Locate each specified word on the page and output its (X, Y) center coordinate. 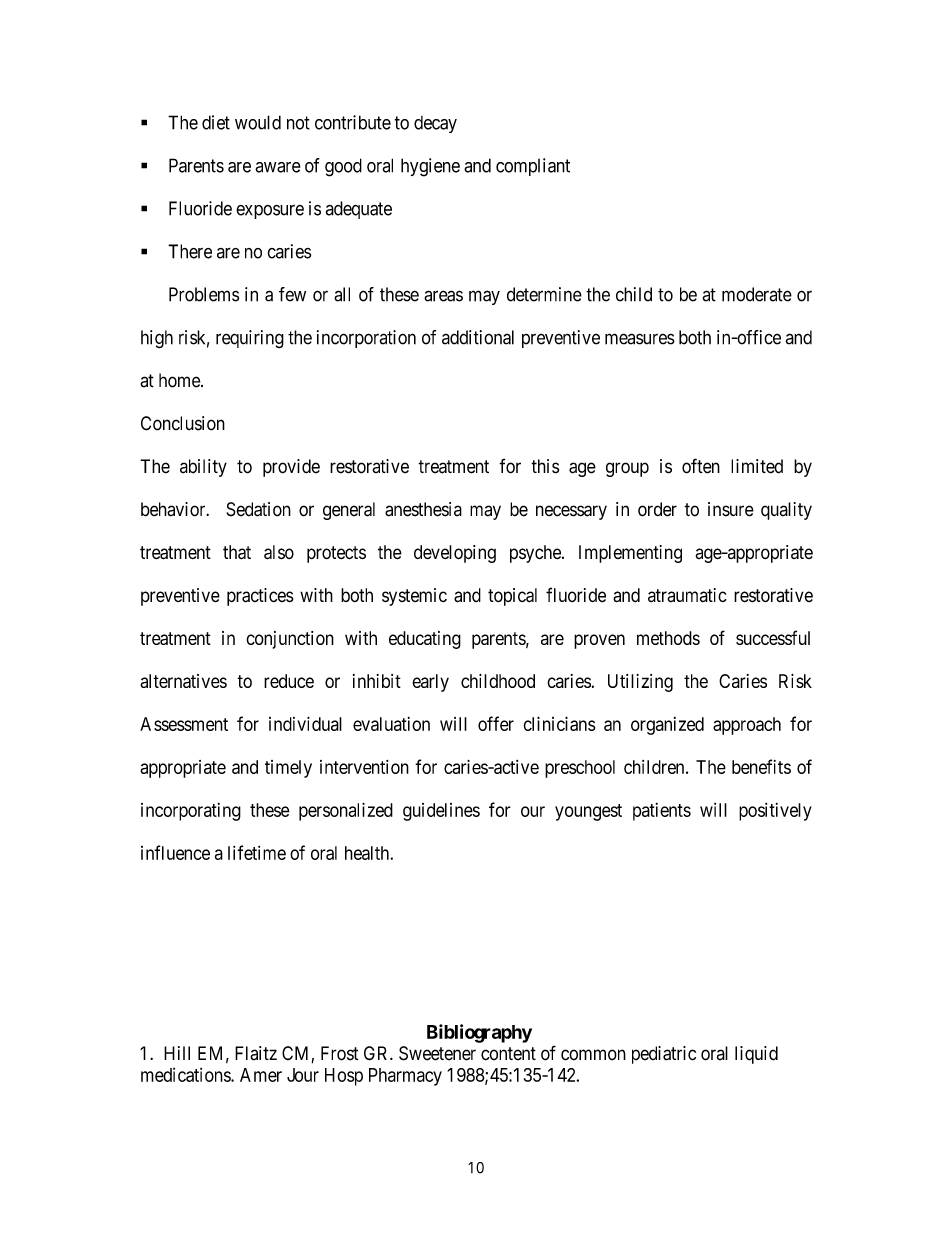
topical (512, 597)
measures (640, 339)
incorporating (191, 812)
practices (260, 597)
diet (216, 122)
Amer (261, 1075)
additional (478, 337)
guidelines (441, 812)
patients (662, 812)
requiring (250, 339)
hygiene (430, 167)
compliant (533, 167)
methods (668, 638)
